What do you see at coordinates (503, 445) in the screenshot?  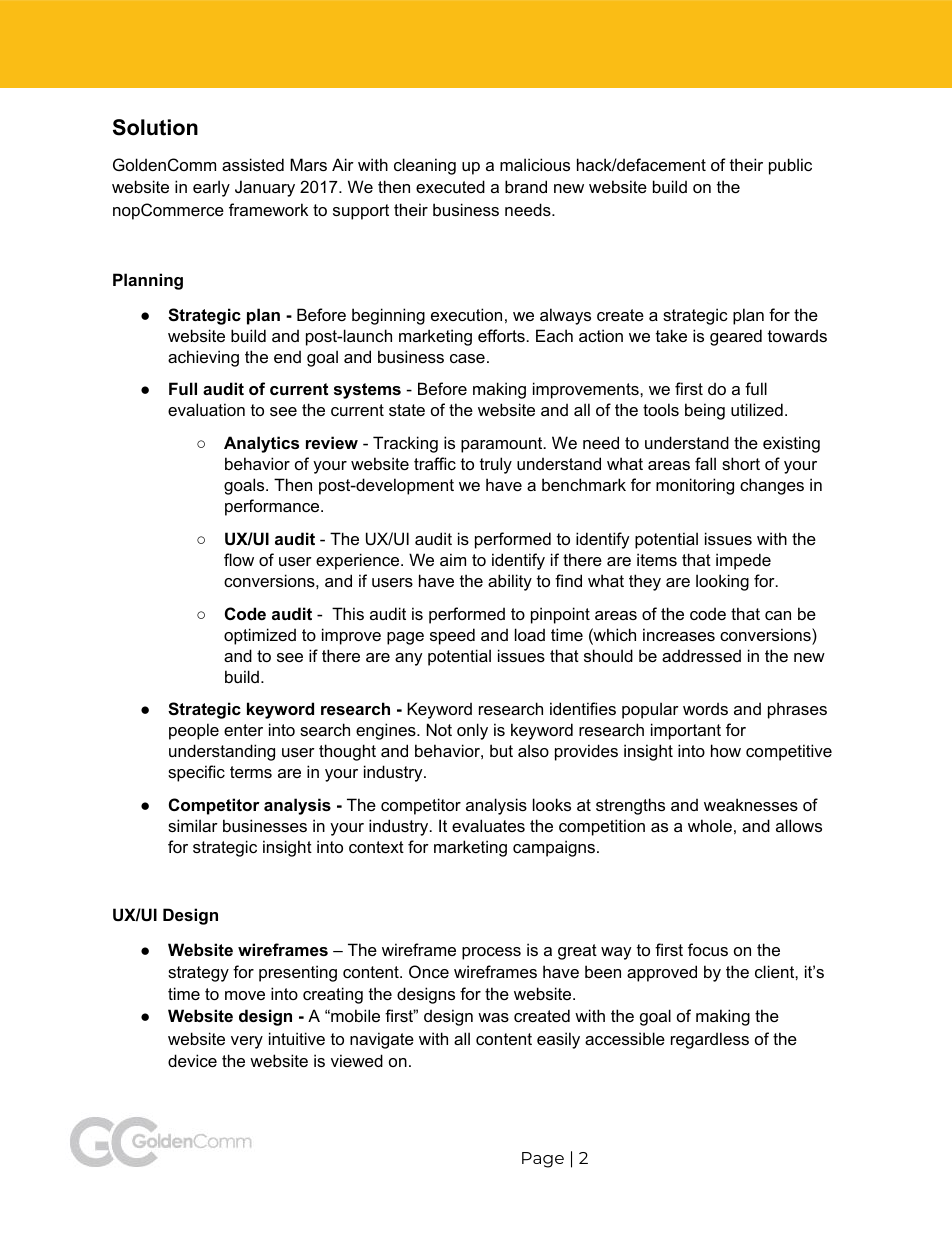 I see `paramount` at bounding box center [503, 445].
